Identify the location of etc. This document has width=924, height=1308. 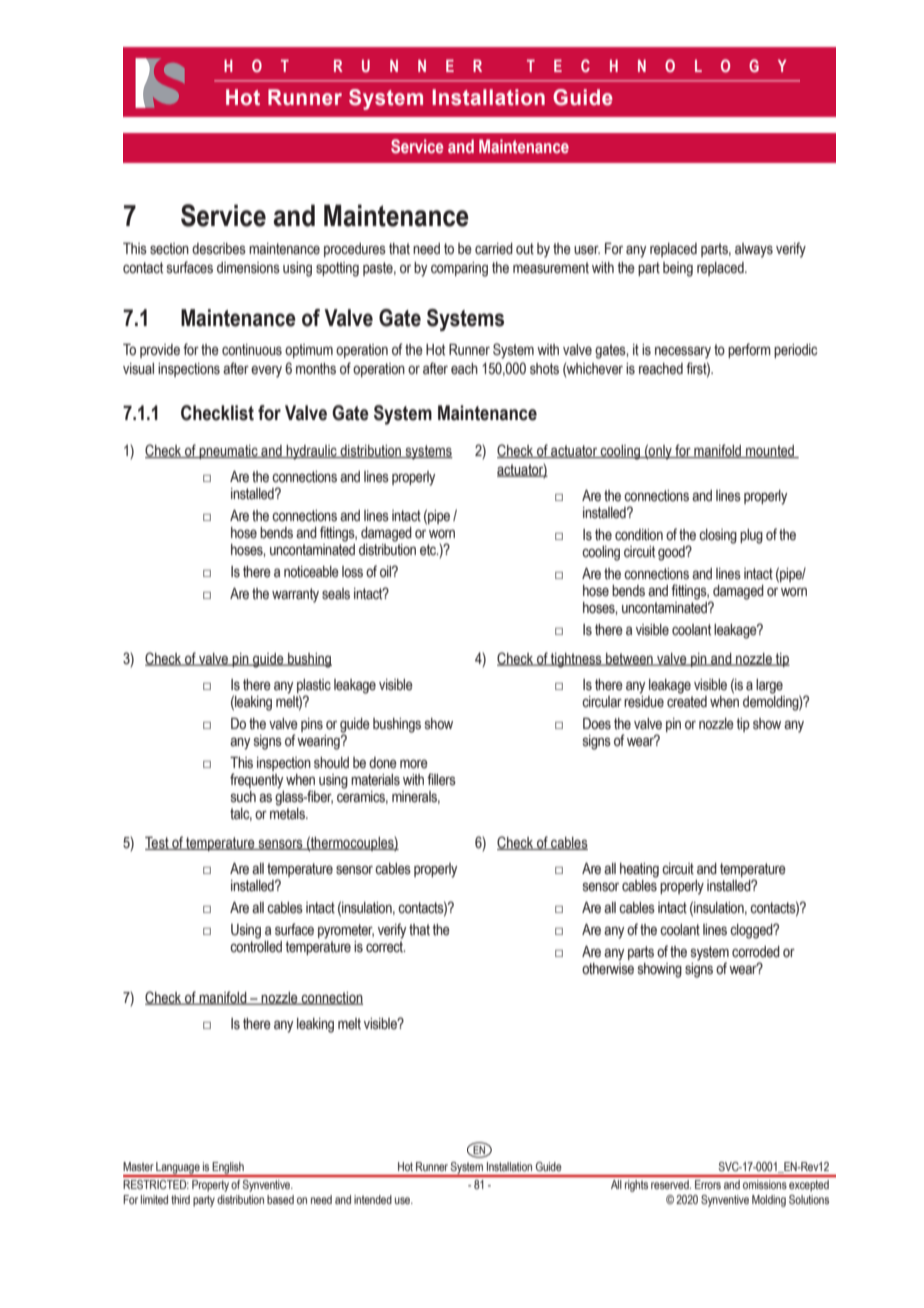
(429, 550).
